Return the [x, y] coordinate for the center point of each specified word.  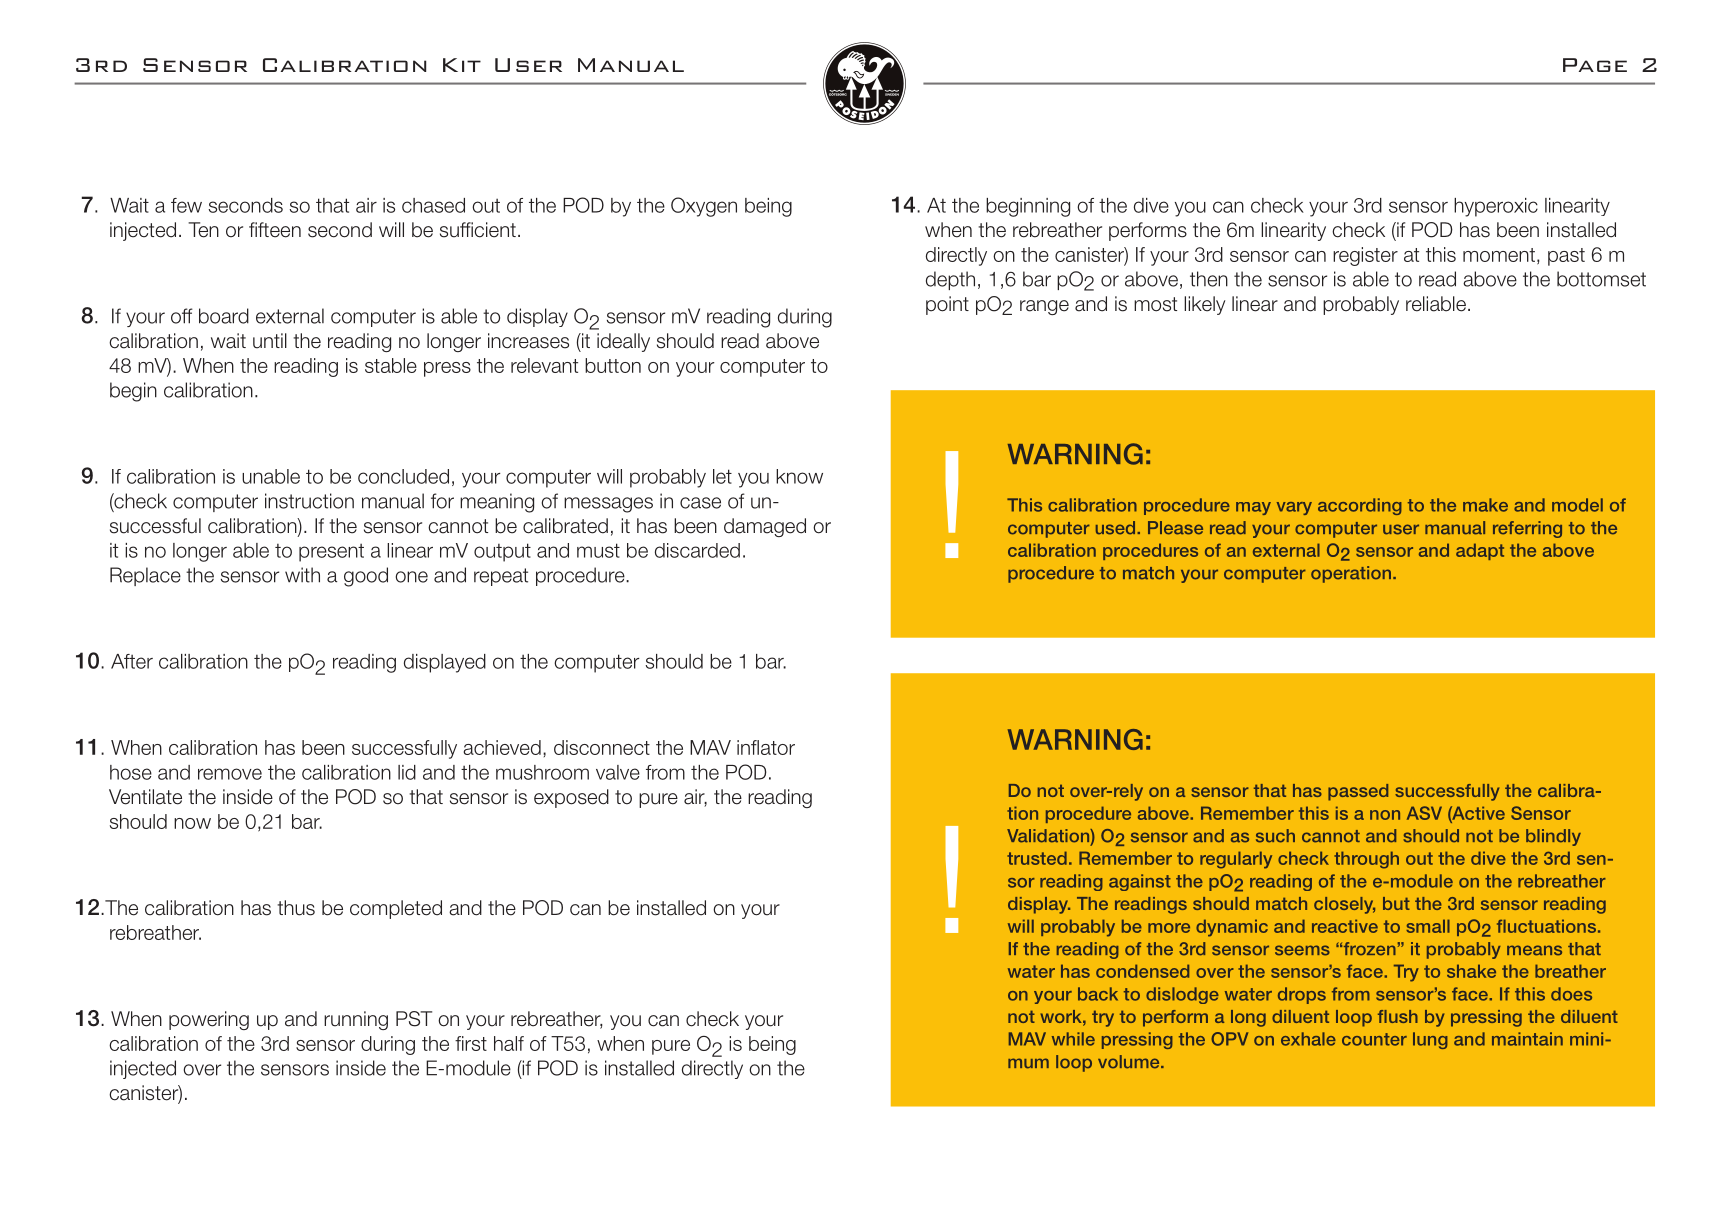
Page [1595, 65]
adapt [1480, 551]
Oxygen [704, 207]
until [270, 341]
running [356, 1020]
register [1365, 256]
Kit [462, 65]
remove [230, 774]
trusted [1037, 858]
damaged [765, 527]
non [1385, 815]
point [947, 305]
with [302, 575]
